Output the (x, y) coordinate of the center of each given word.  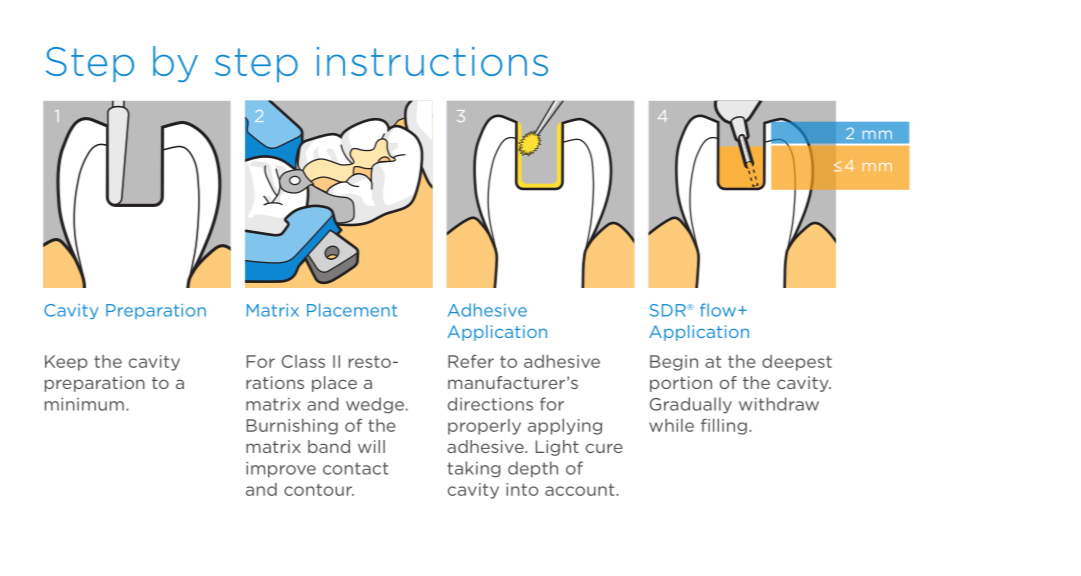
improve (281, 470)
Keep (66, 363)
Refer (471, 361)
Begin (674, 363)
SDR (669, 310)
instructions (432, 61)
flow (719, 310)
